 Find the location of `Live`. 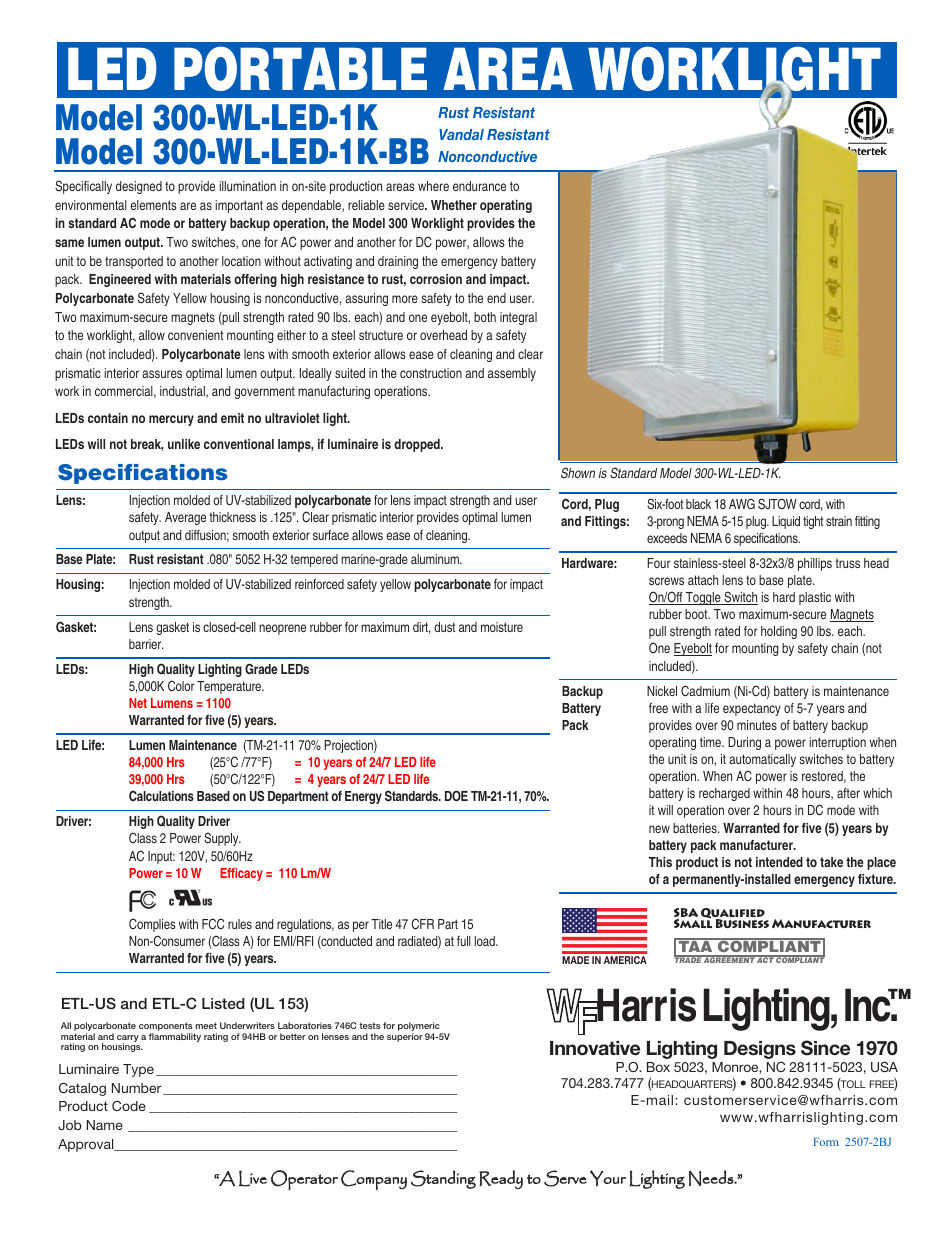

Live is located at coordinates (253, 1178).
